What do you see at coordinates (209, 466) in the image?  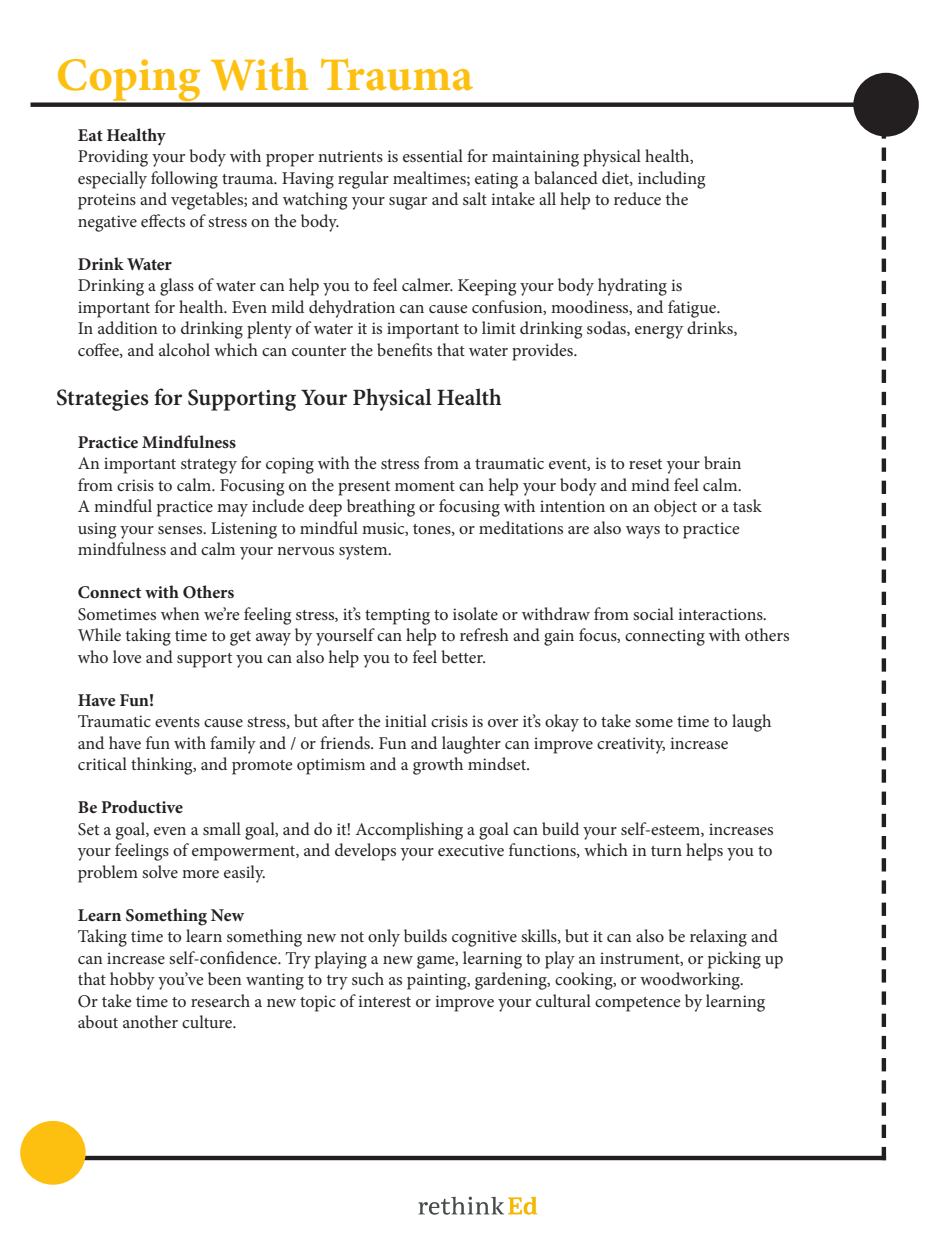 I see `strategy` at bounding box center [209, 466].
